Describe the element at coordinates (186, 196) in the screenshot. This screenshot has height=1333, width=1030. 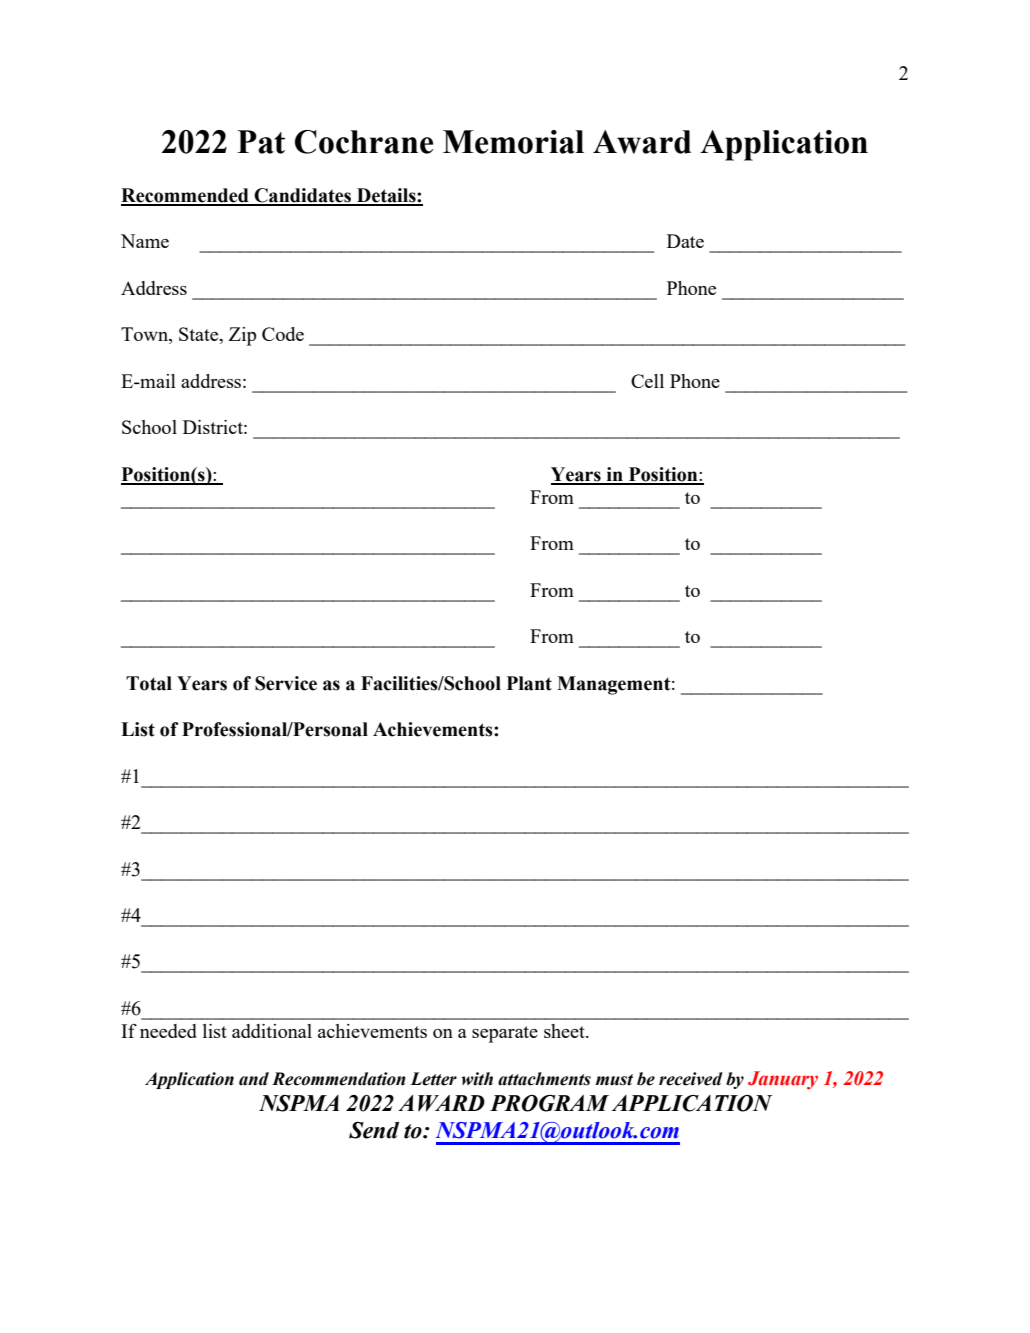
I see `Recommended` at that location.
